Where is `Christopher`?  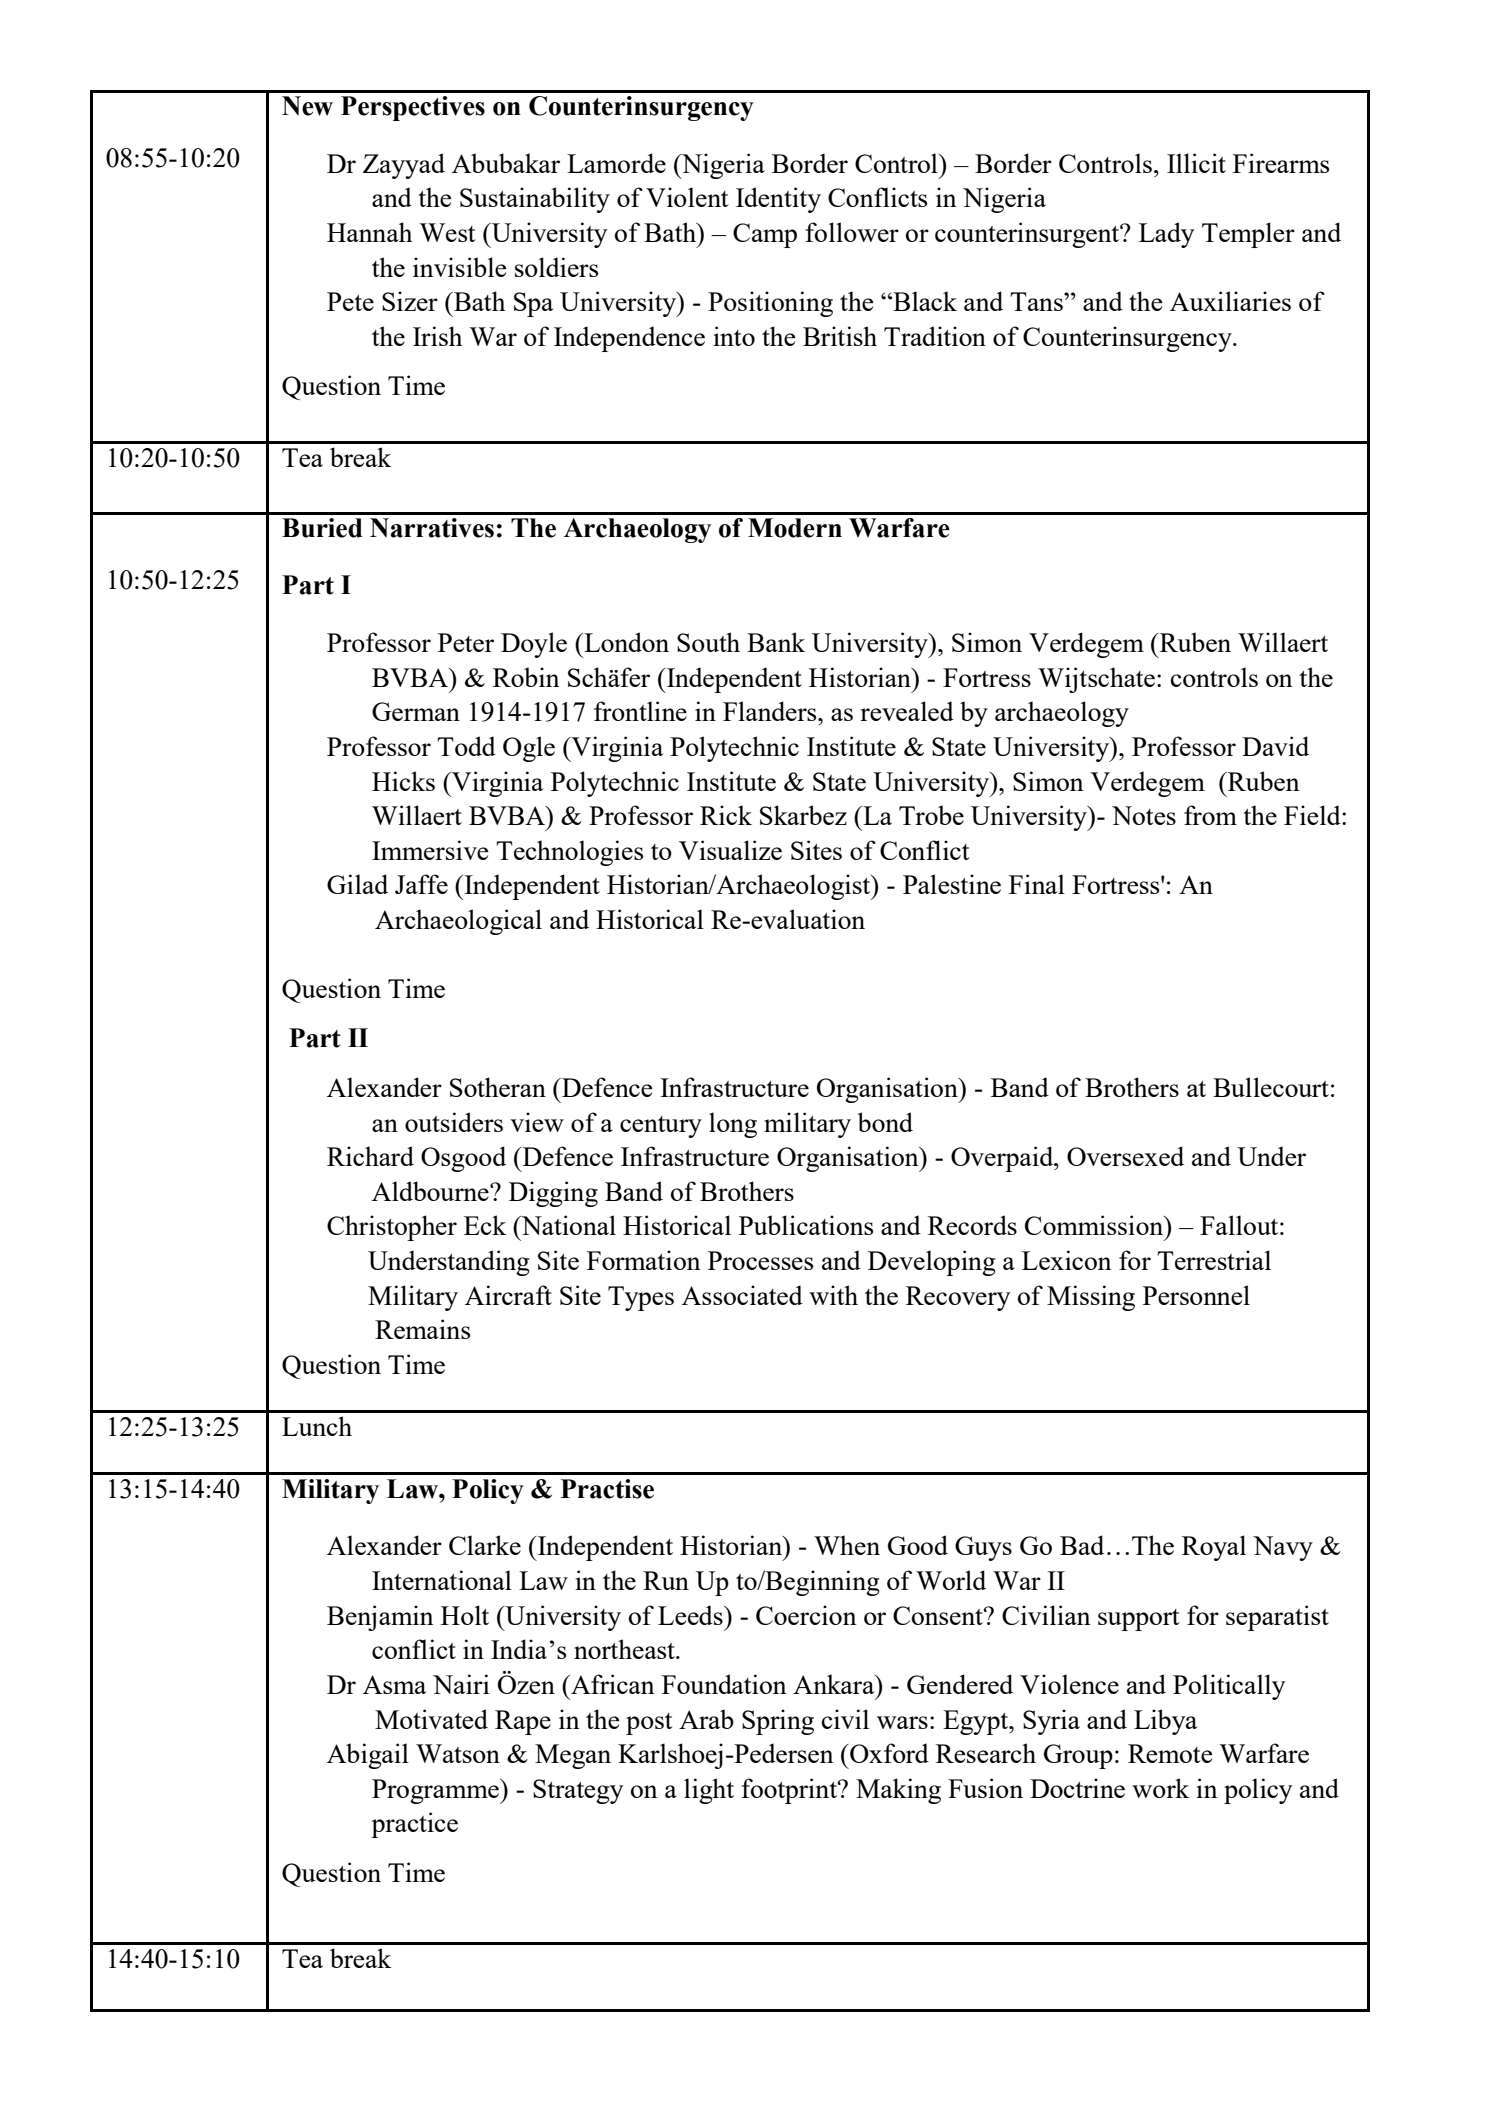
Christopher is located at coordinates (392, 1228).
